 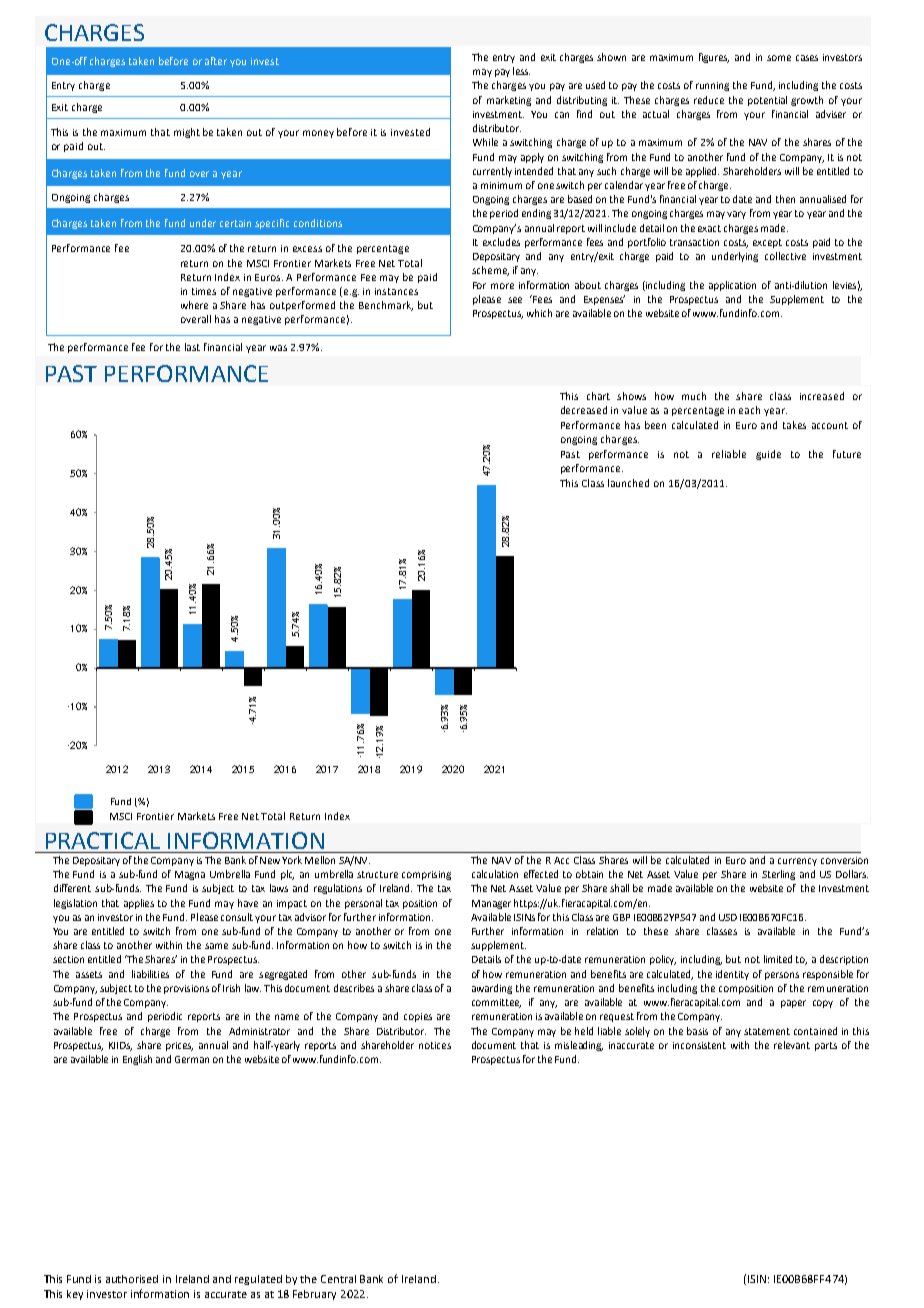 What do you see at coordinates (150, 974) in the screenshot?
I see `liabilities` at bounding box center [150, 974].
